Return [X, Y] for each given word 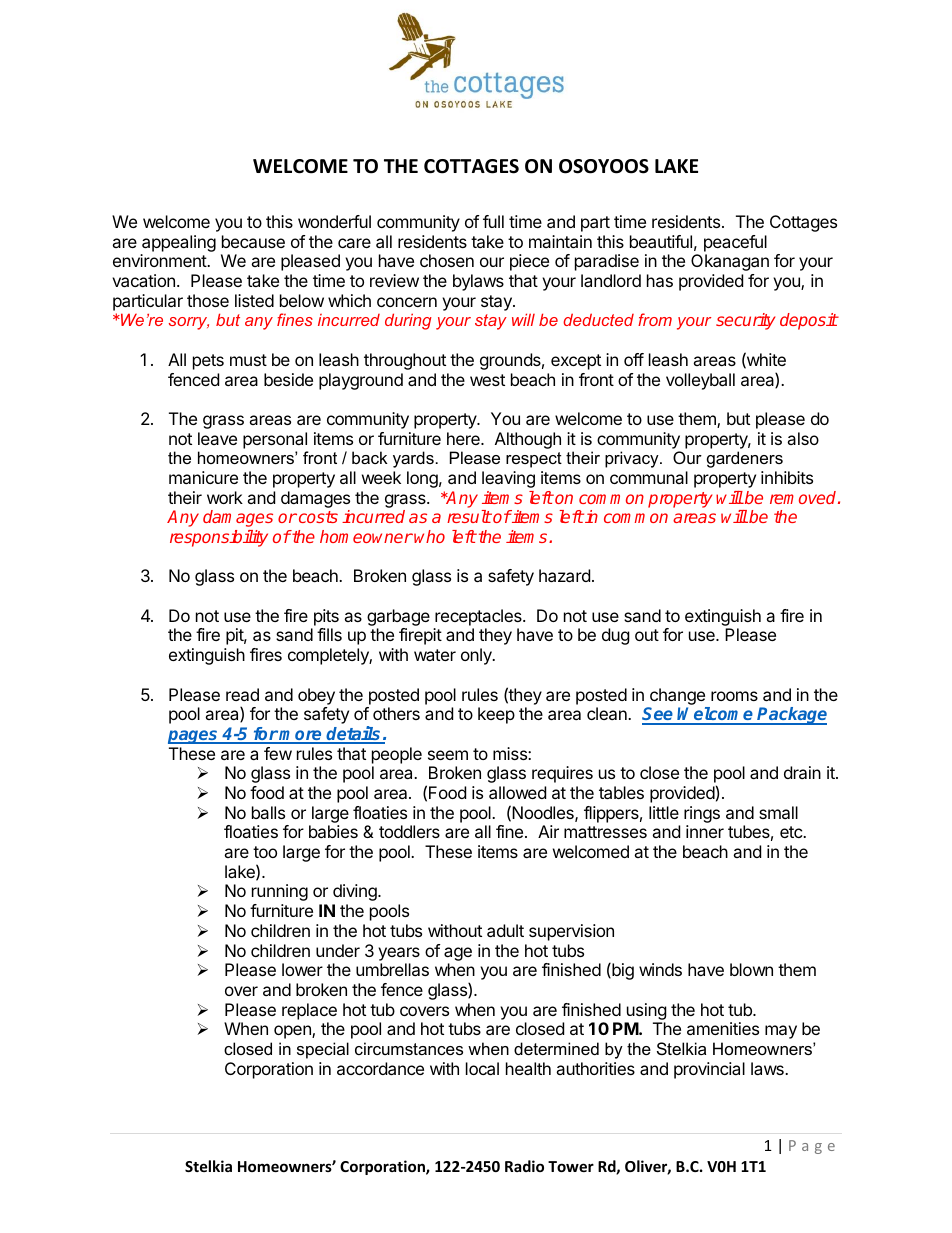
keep [496, 715]
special [323, 1050]
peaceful [735, 243]
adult [505, 930]
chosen [447, 260]
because [253, 241]
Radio [524, 1166]
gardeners [745, 459]
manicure [203, 477]
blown [751, 969]
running [280, 892]
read [242, 694]
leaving [508, 479]
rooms [734, 696]
